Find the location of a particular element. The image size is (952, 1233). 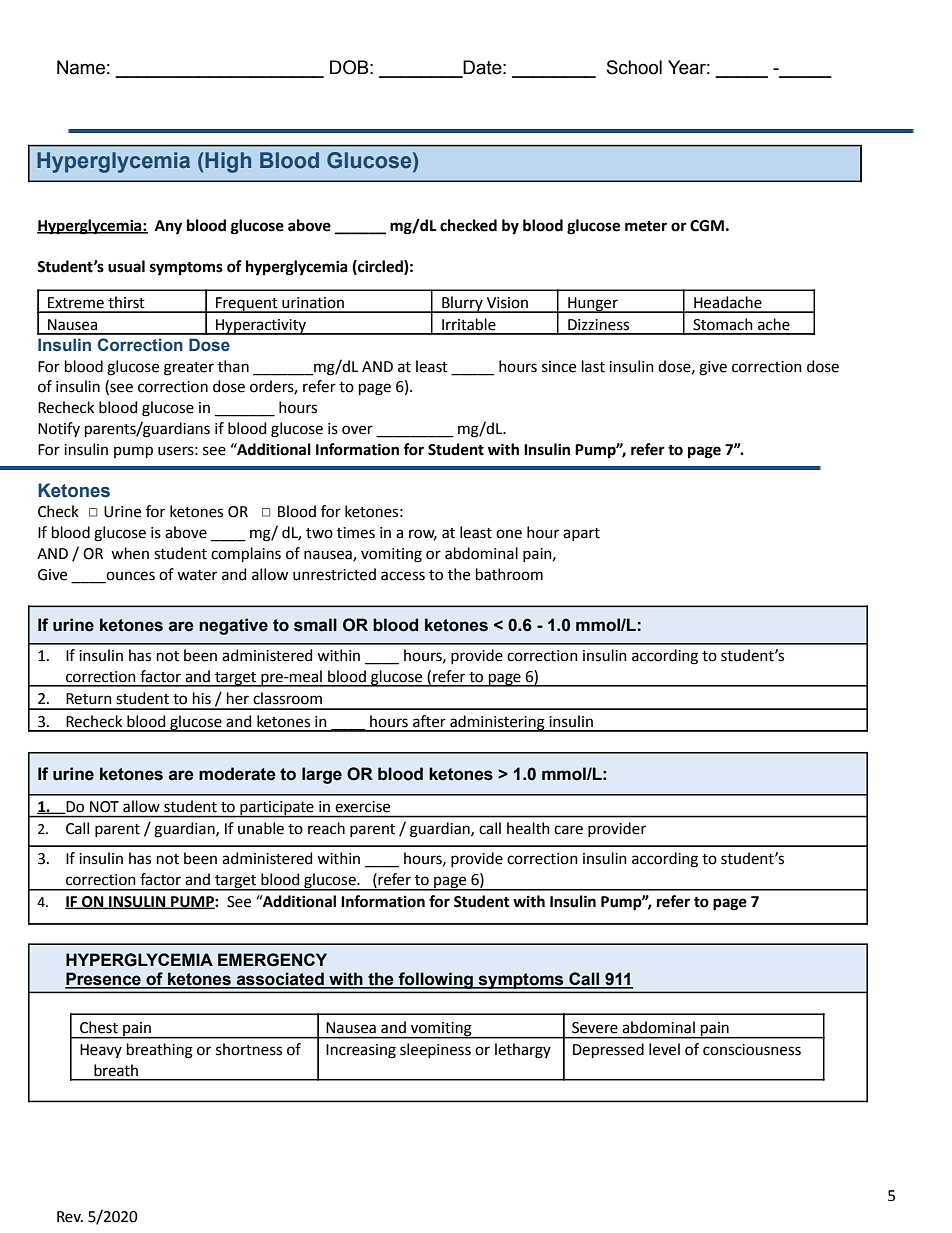

School is located at coordinates (634, 67).
